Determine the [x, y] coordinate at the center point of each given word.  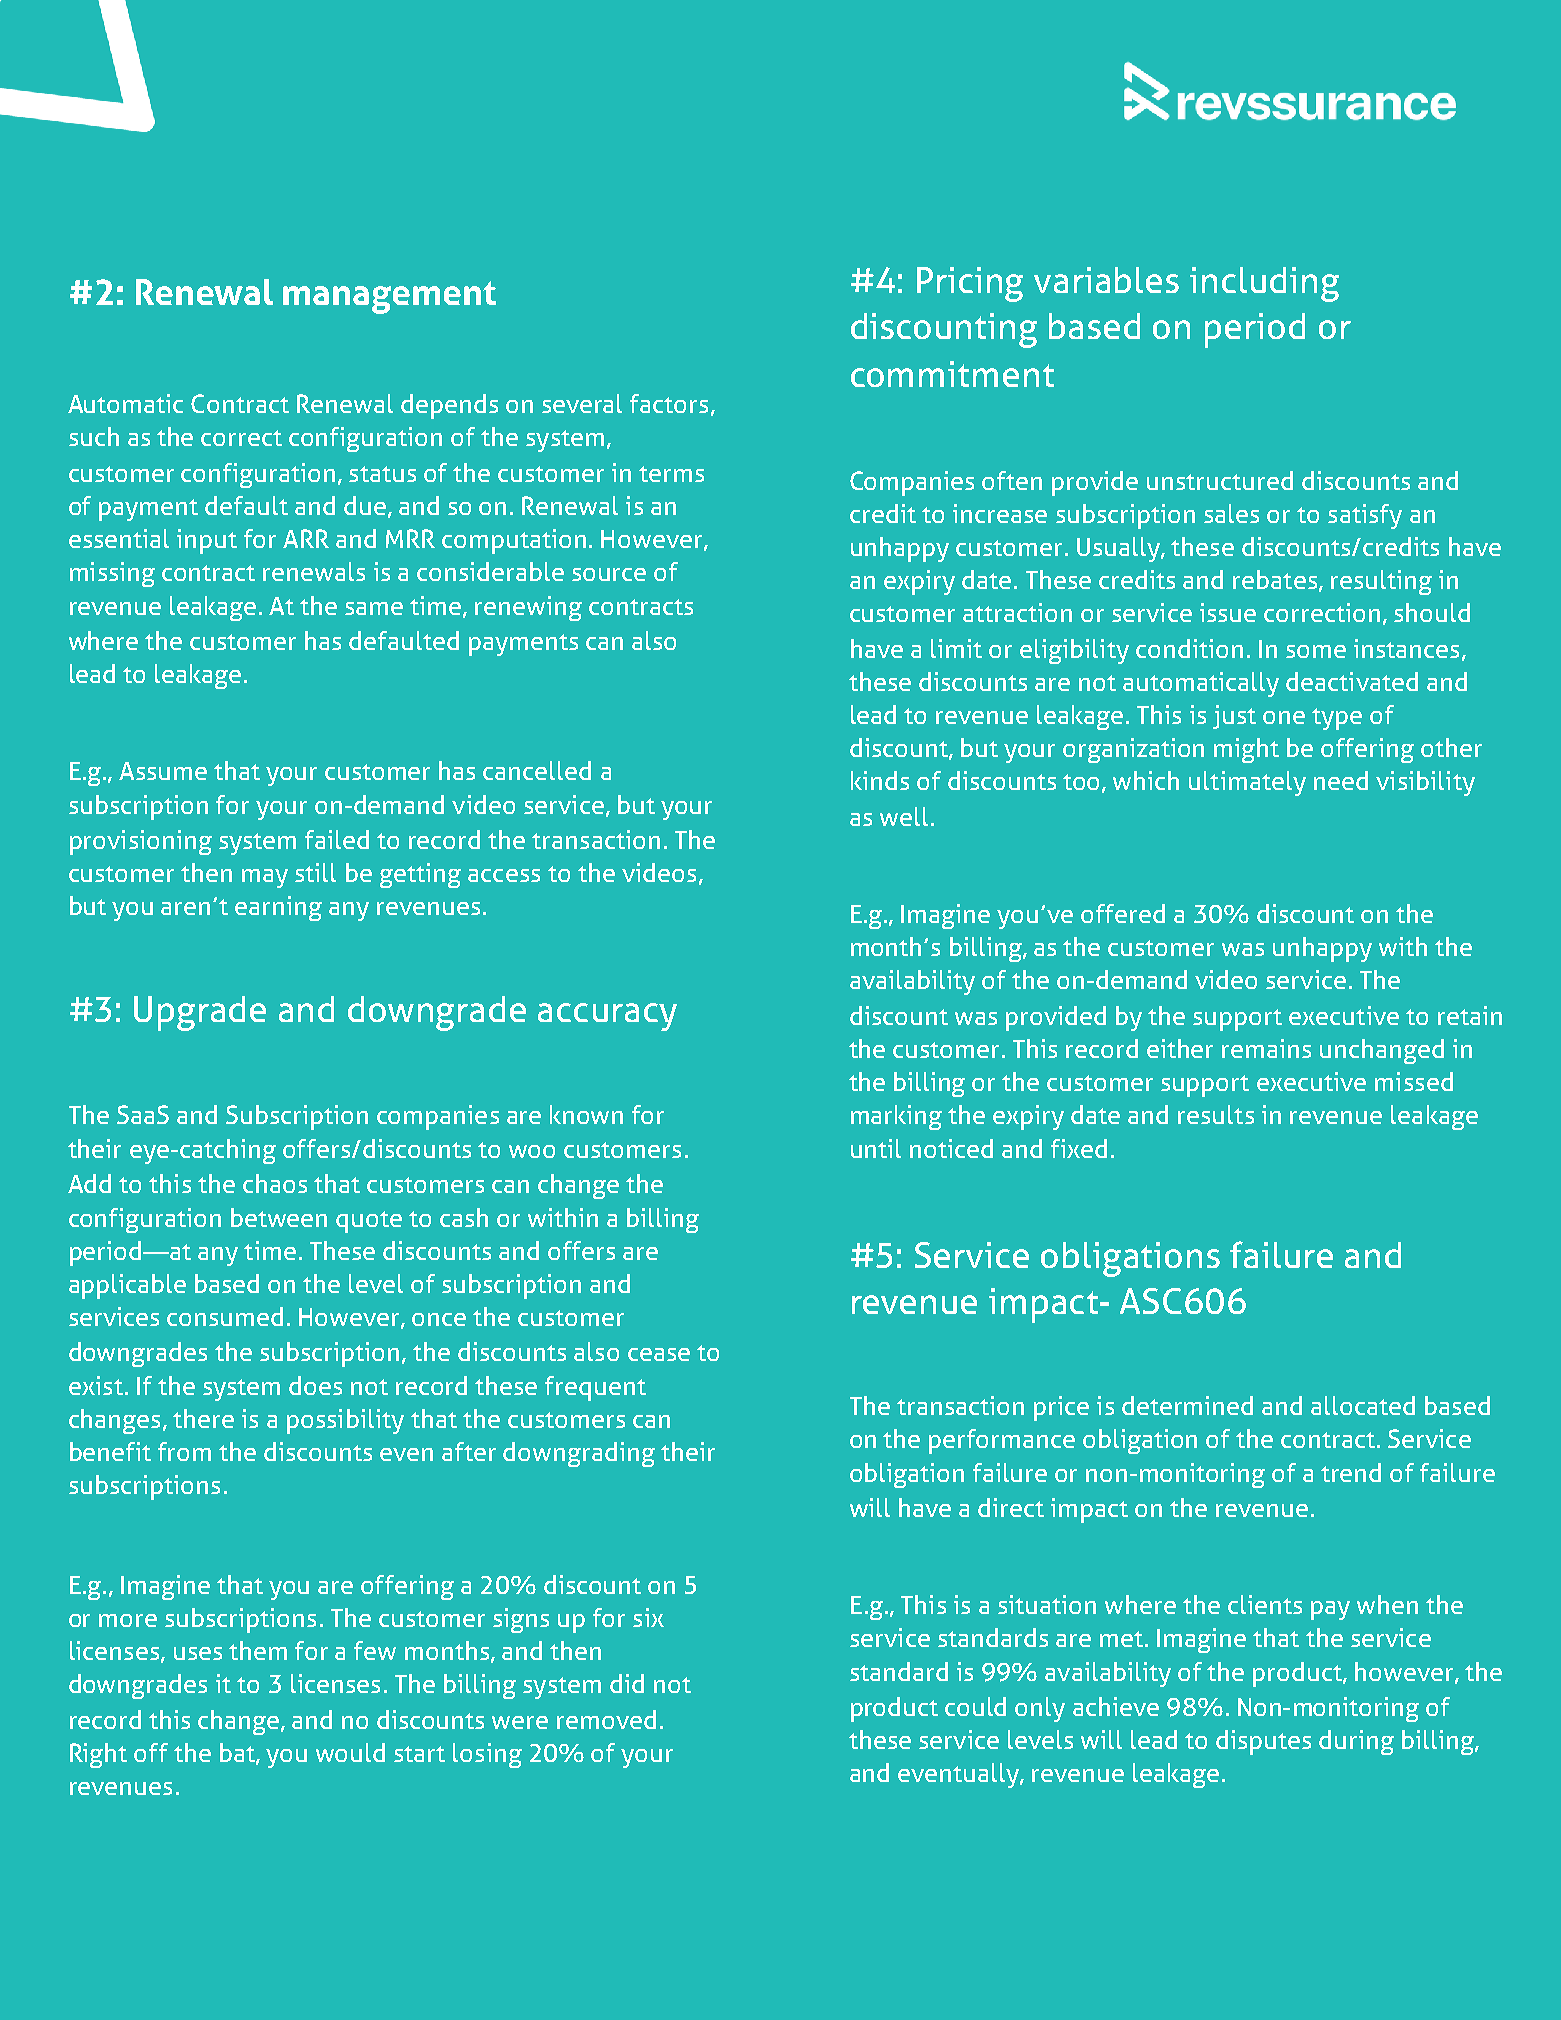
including [1264, 284]
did [627, 1683]
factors [669, 403]
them [258, 1650]
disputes [1263, 1742]
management [389, 297]
